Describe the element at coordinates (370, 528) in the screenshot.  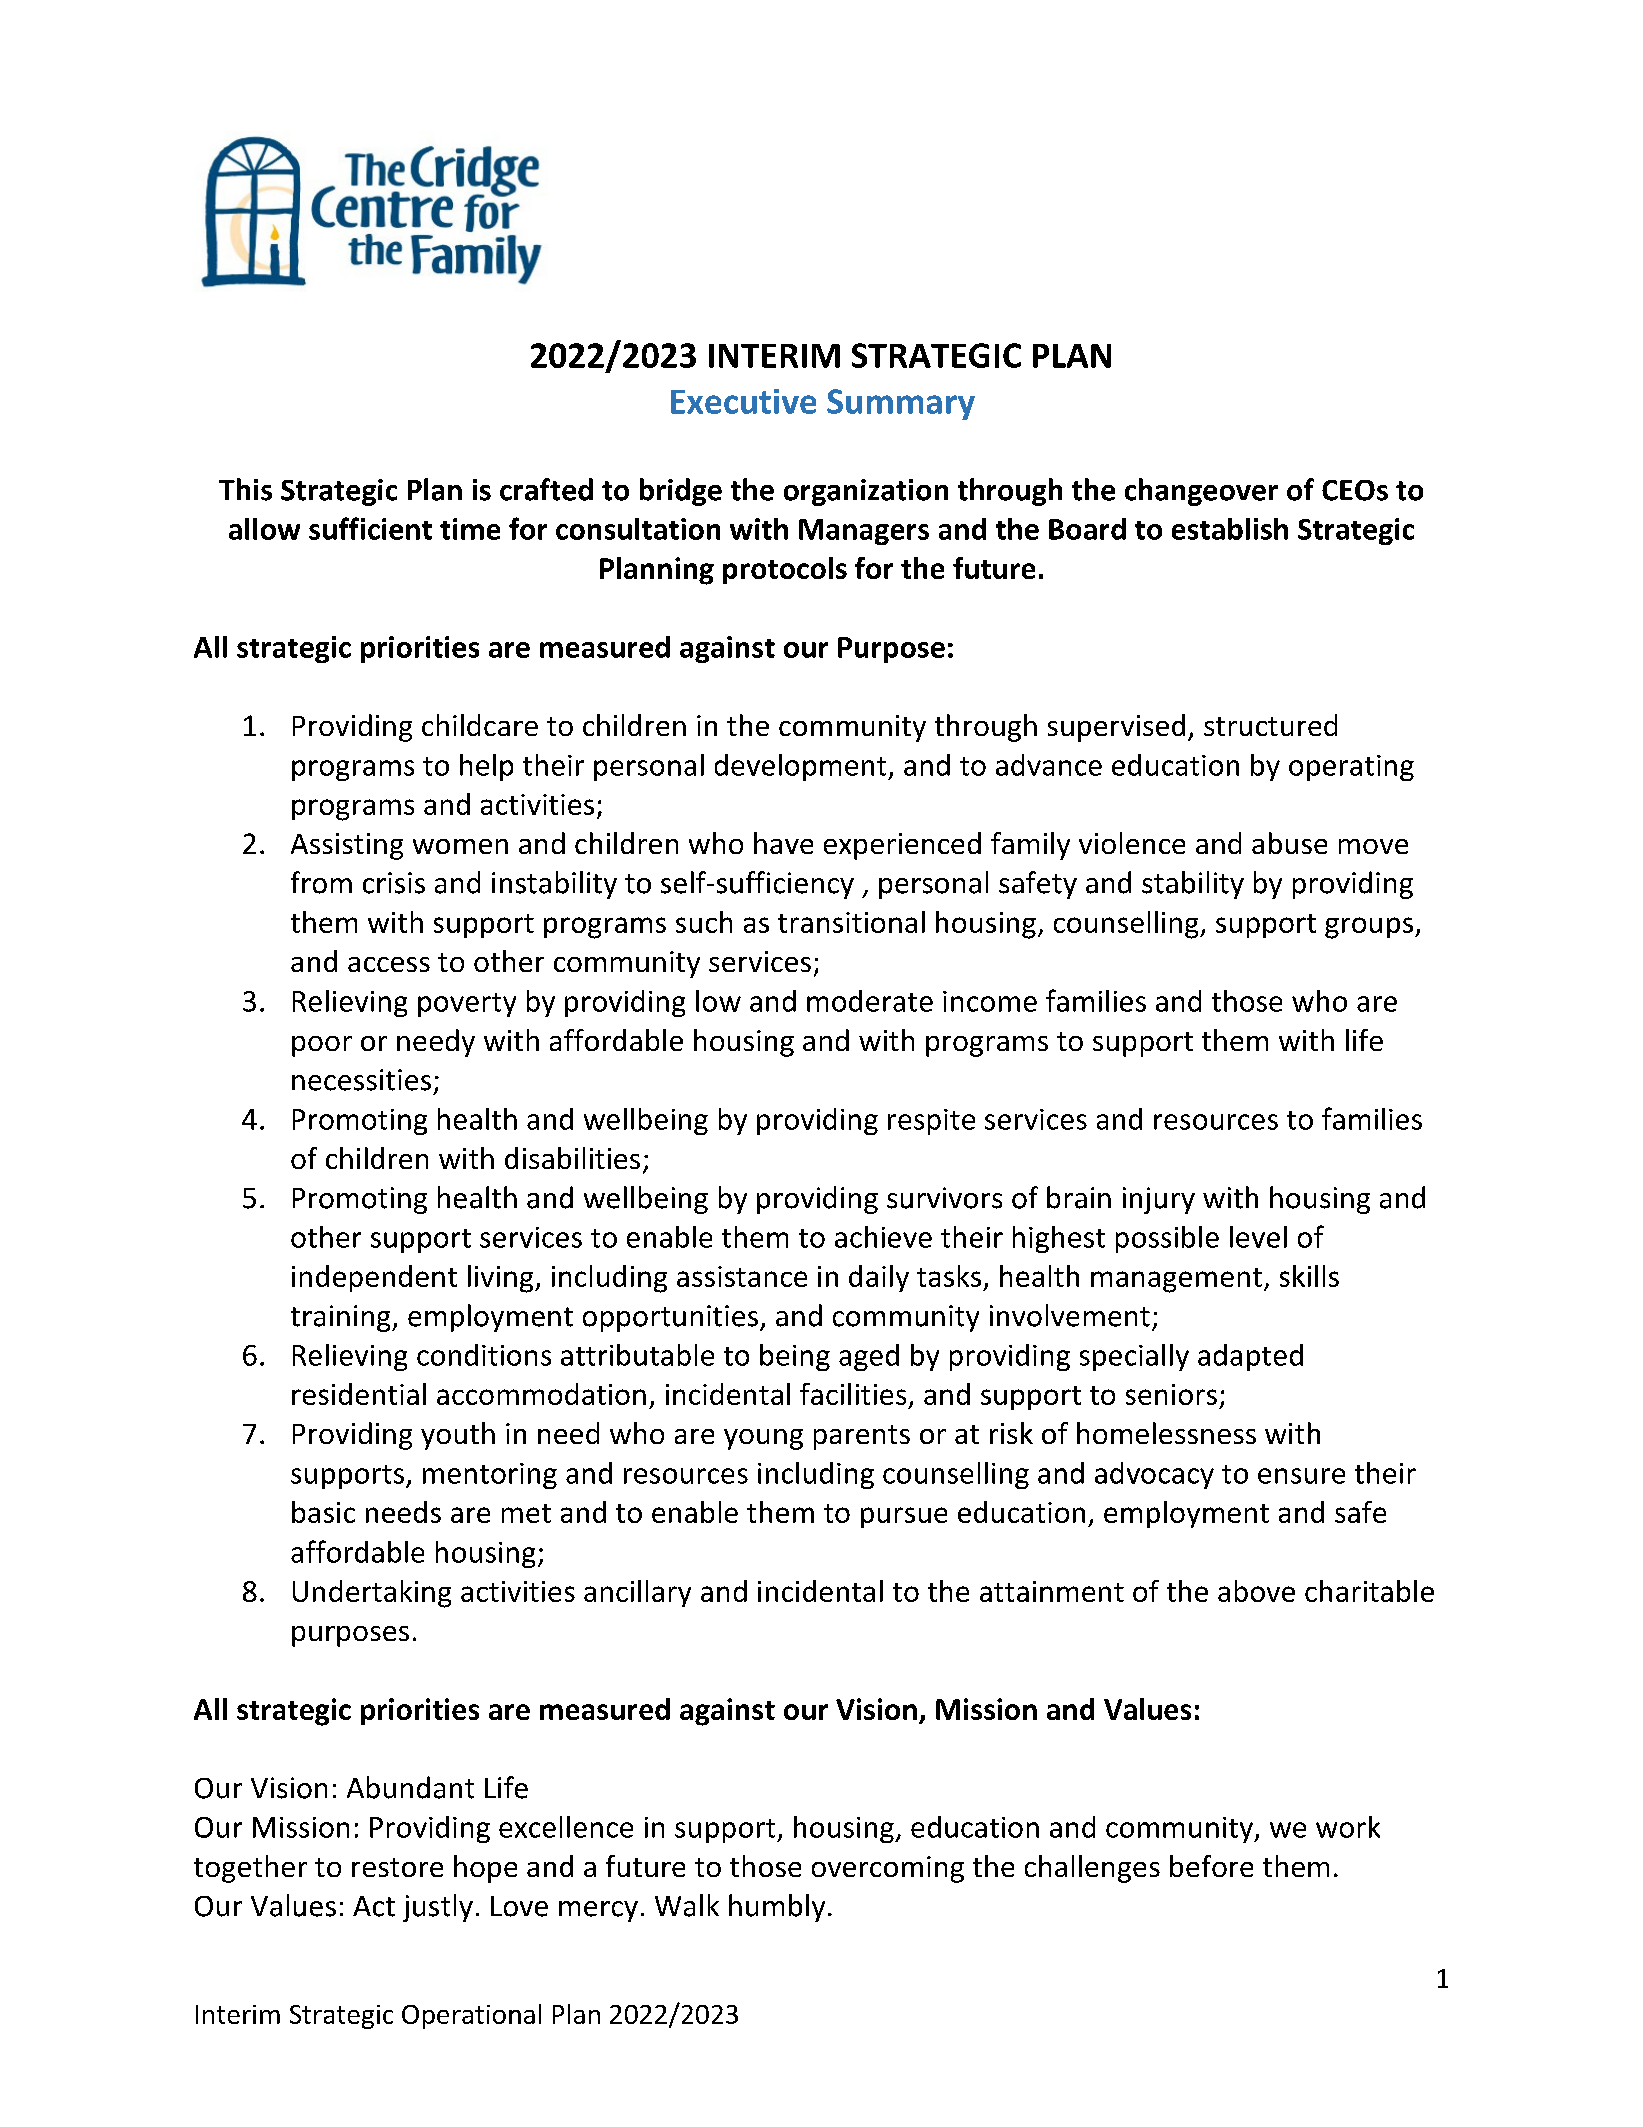
I see `sufficient` at that location.
